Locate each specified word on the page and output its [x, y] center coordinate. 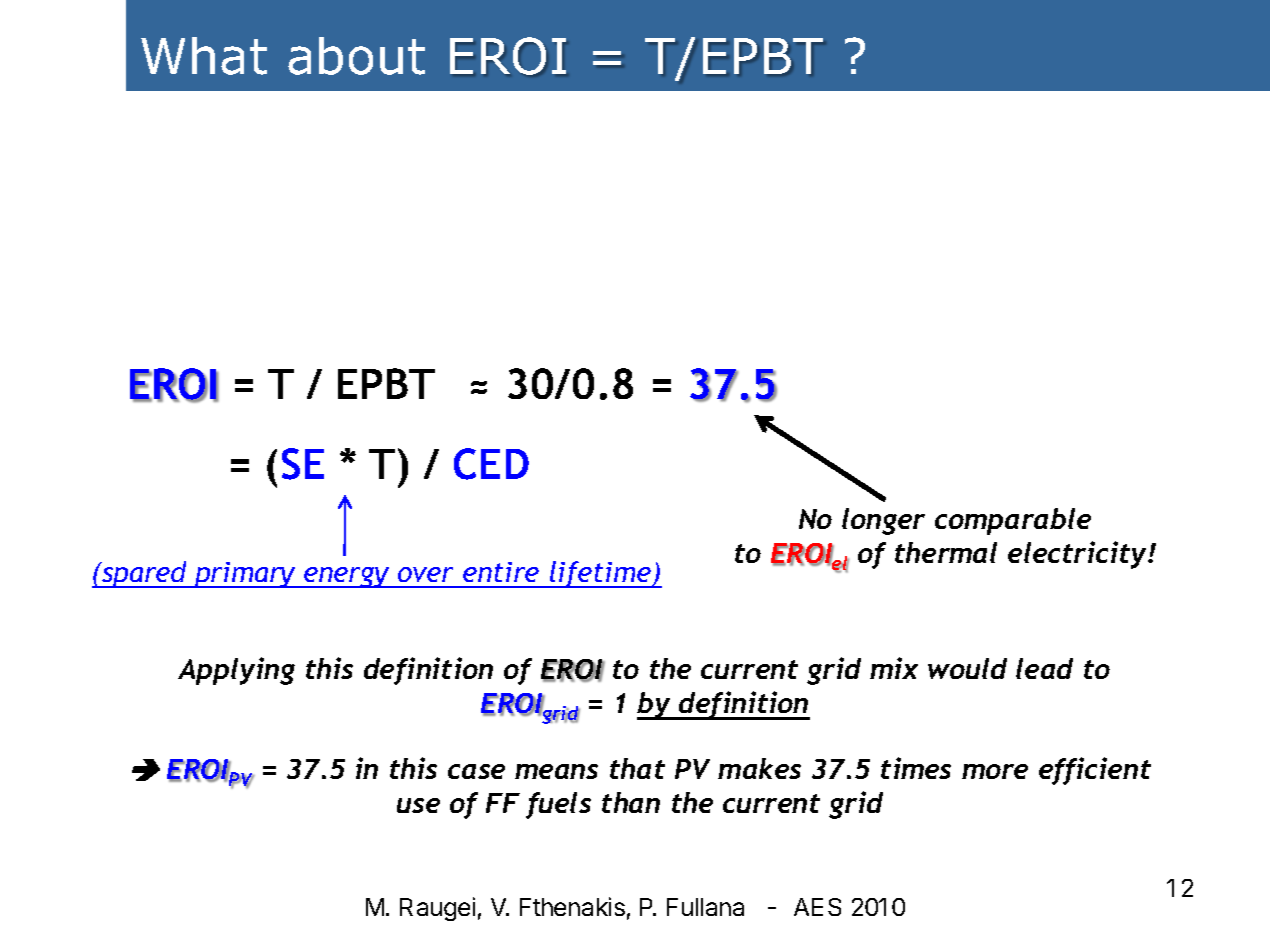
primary [246, 575]
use [418, 805]
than [631, 802]
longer [883, 521]
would [967, 668]
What [204, 56]
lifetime [601, 574]
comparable [1013, 521]
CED [491, 464]
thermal [946, 552]
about [356, 56]
